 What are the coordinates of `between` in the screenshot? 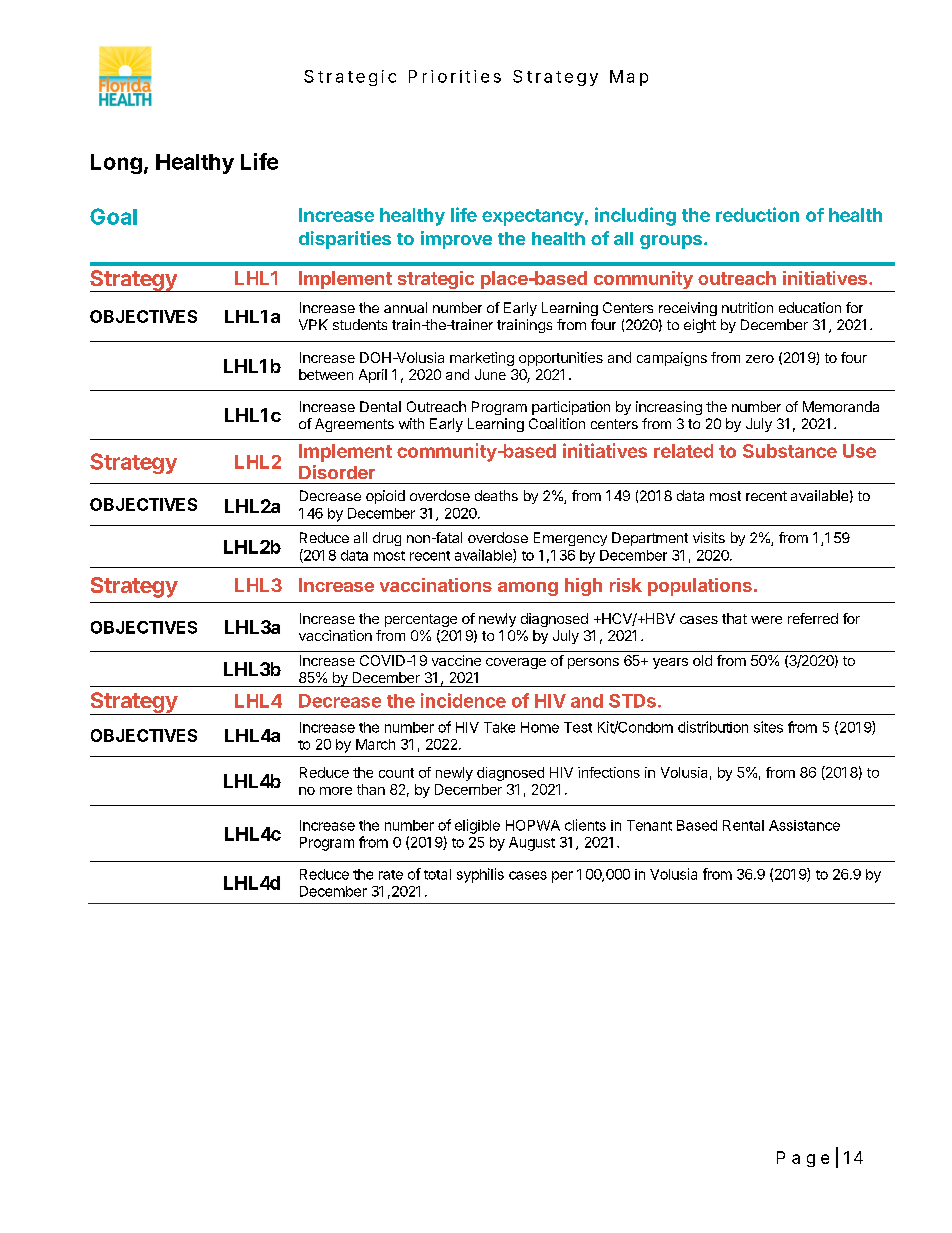 It's located at (326, 374).
